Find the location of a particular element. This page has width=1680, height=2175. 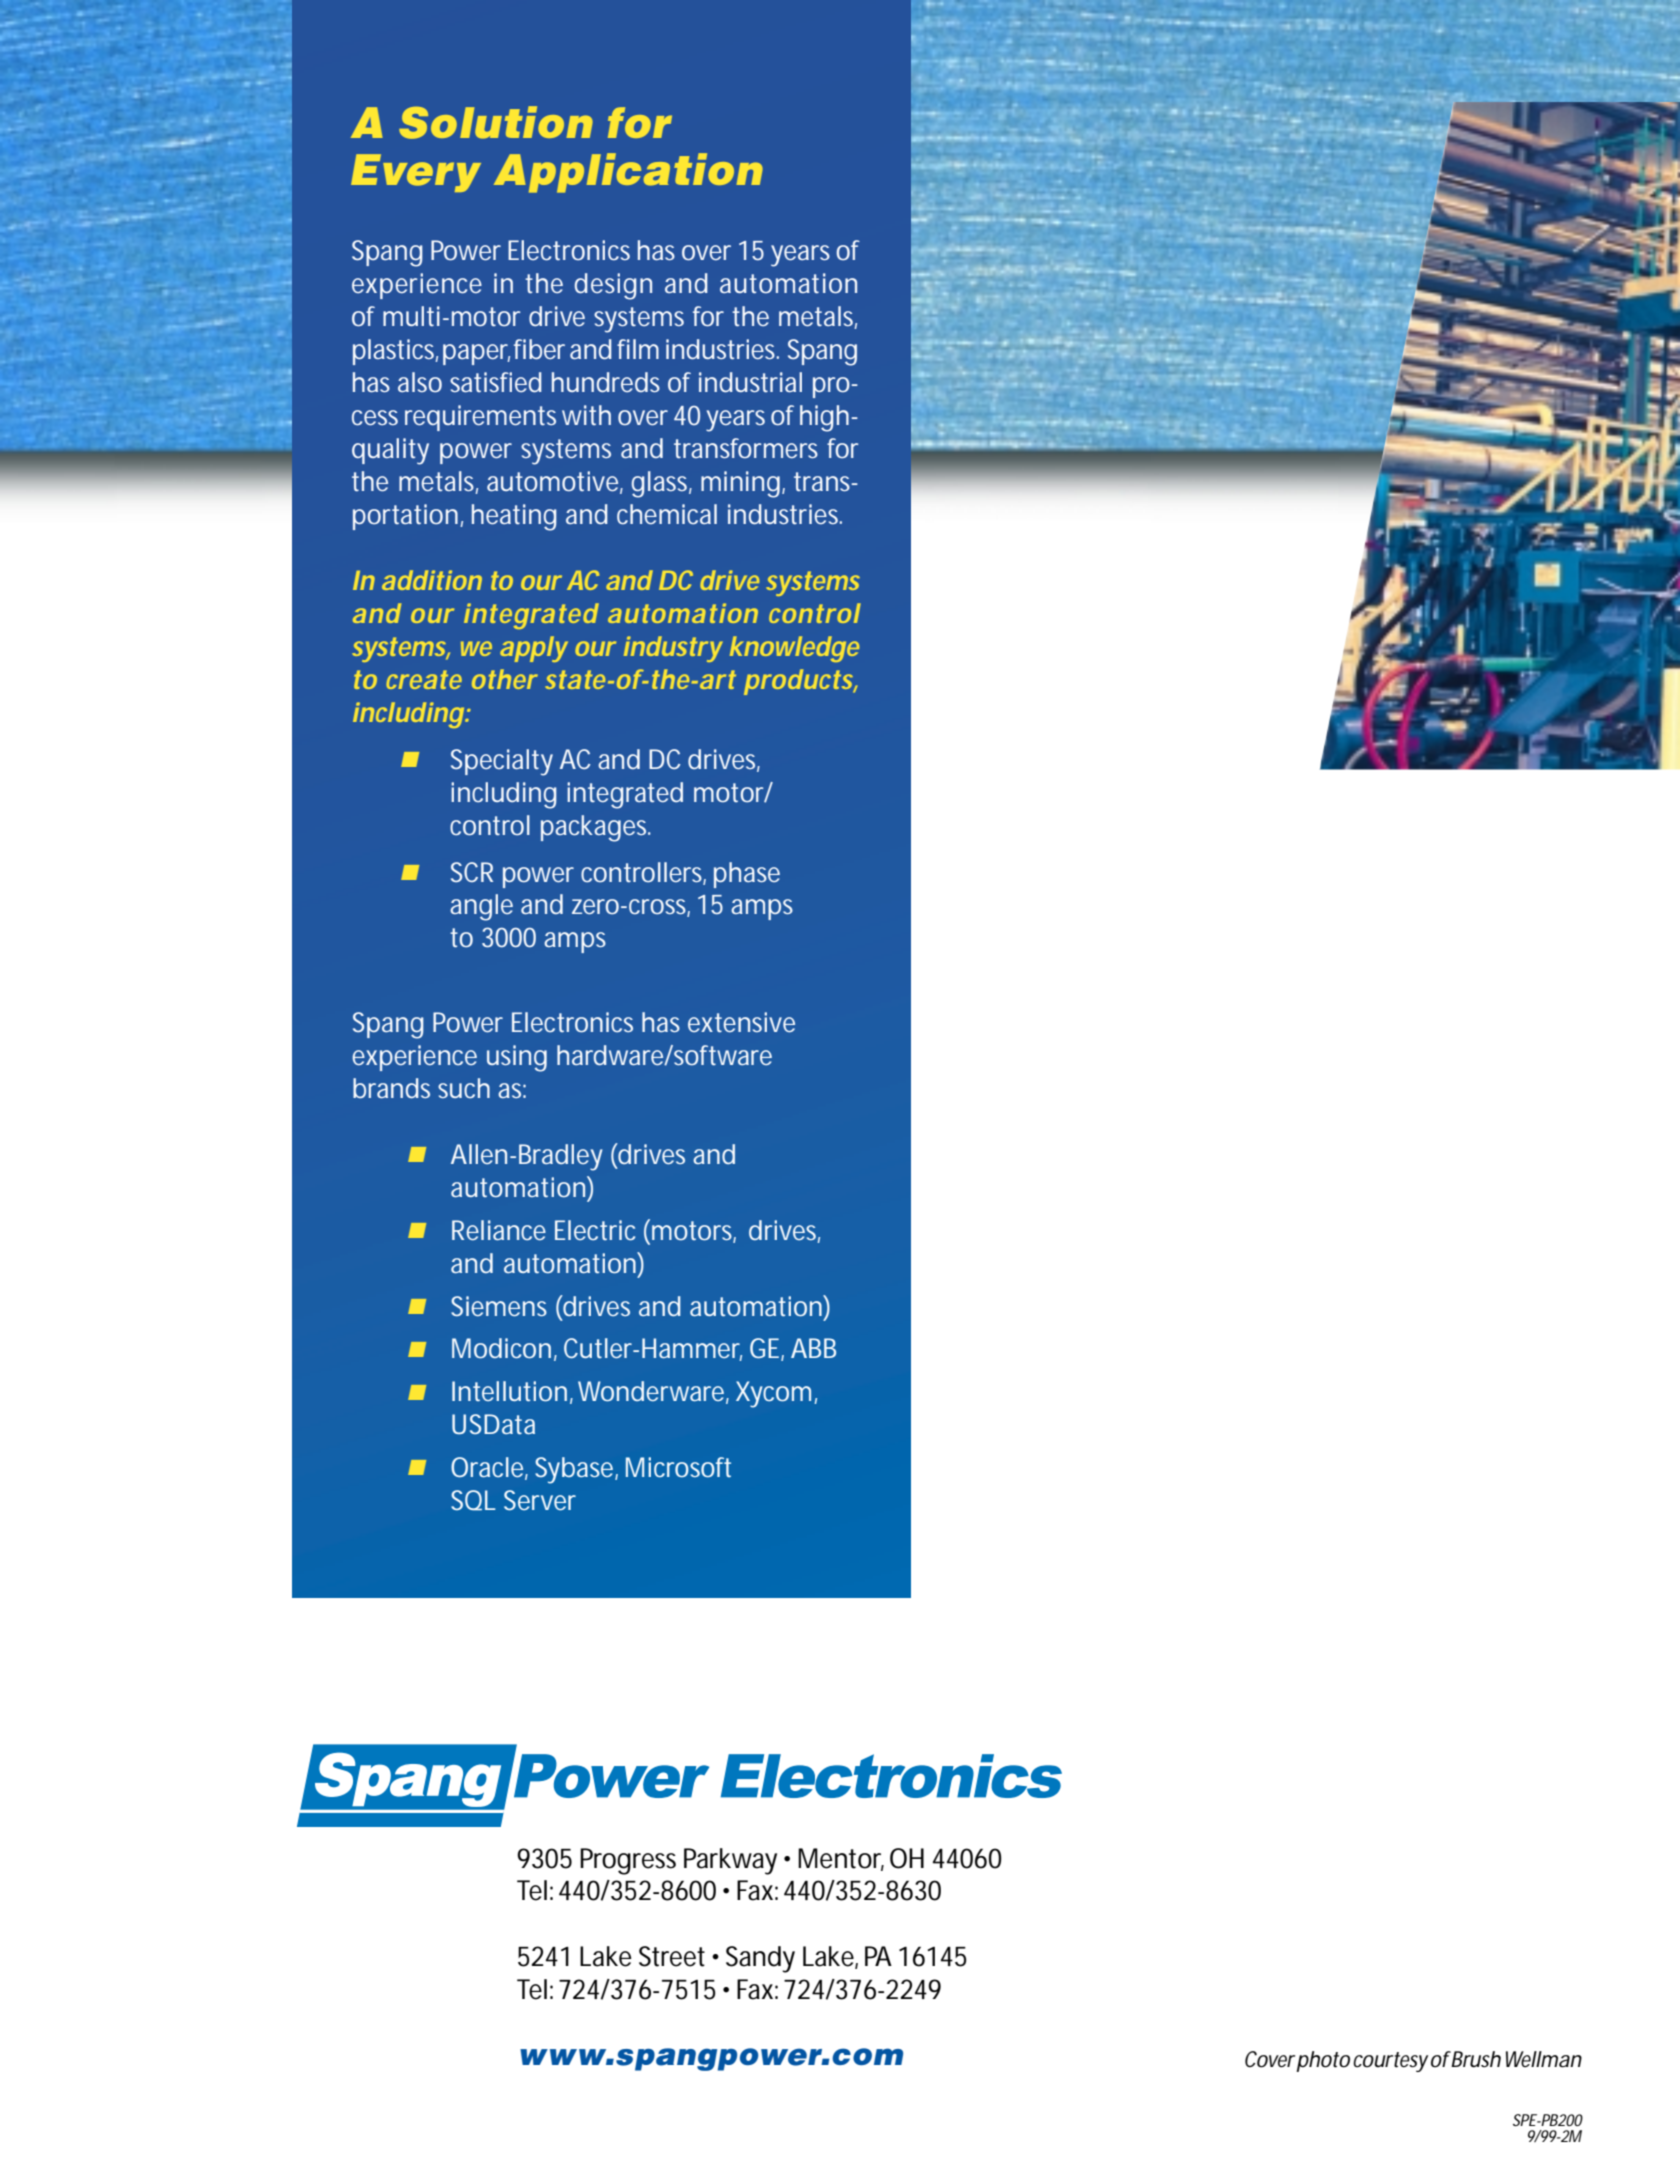

Specialty is located at coordinates (502, 762).
